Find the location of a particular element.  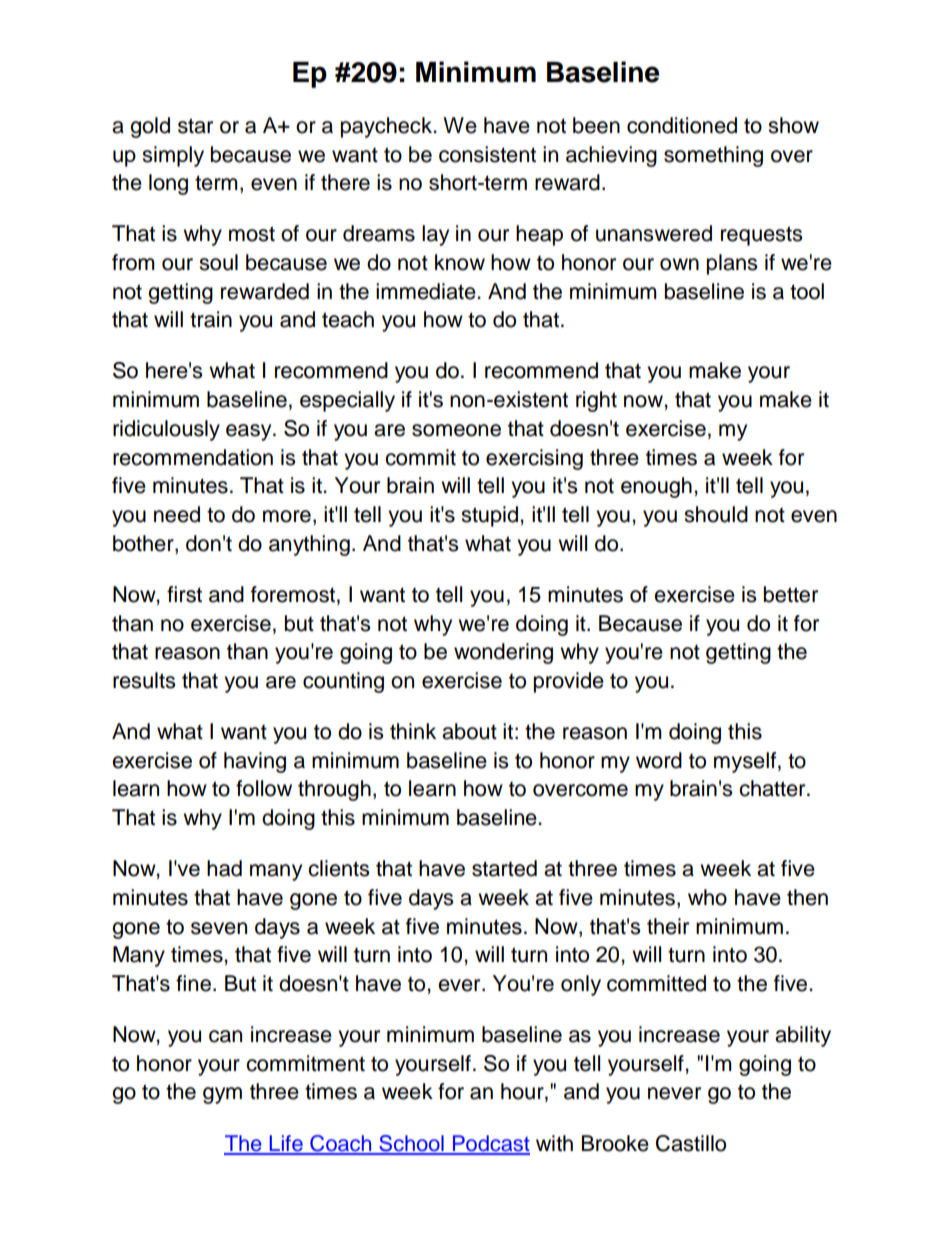

Castillo is located at coordinates (691, 1143).
